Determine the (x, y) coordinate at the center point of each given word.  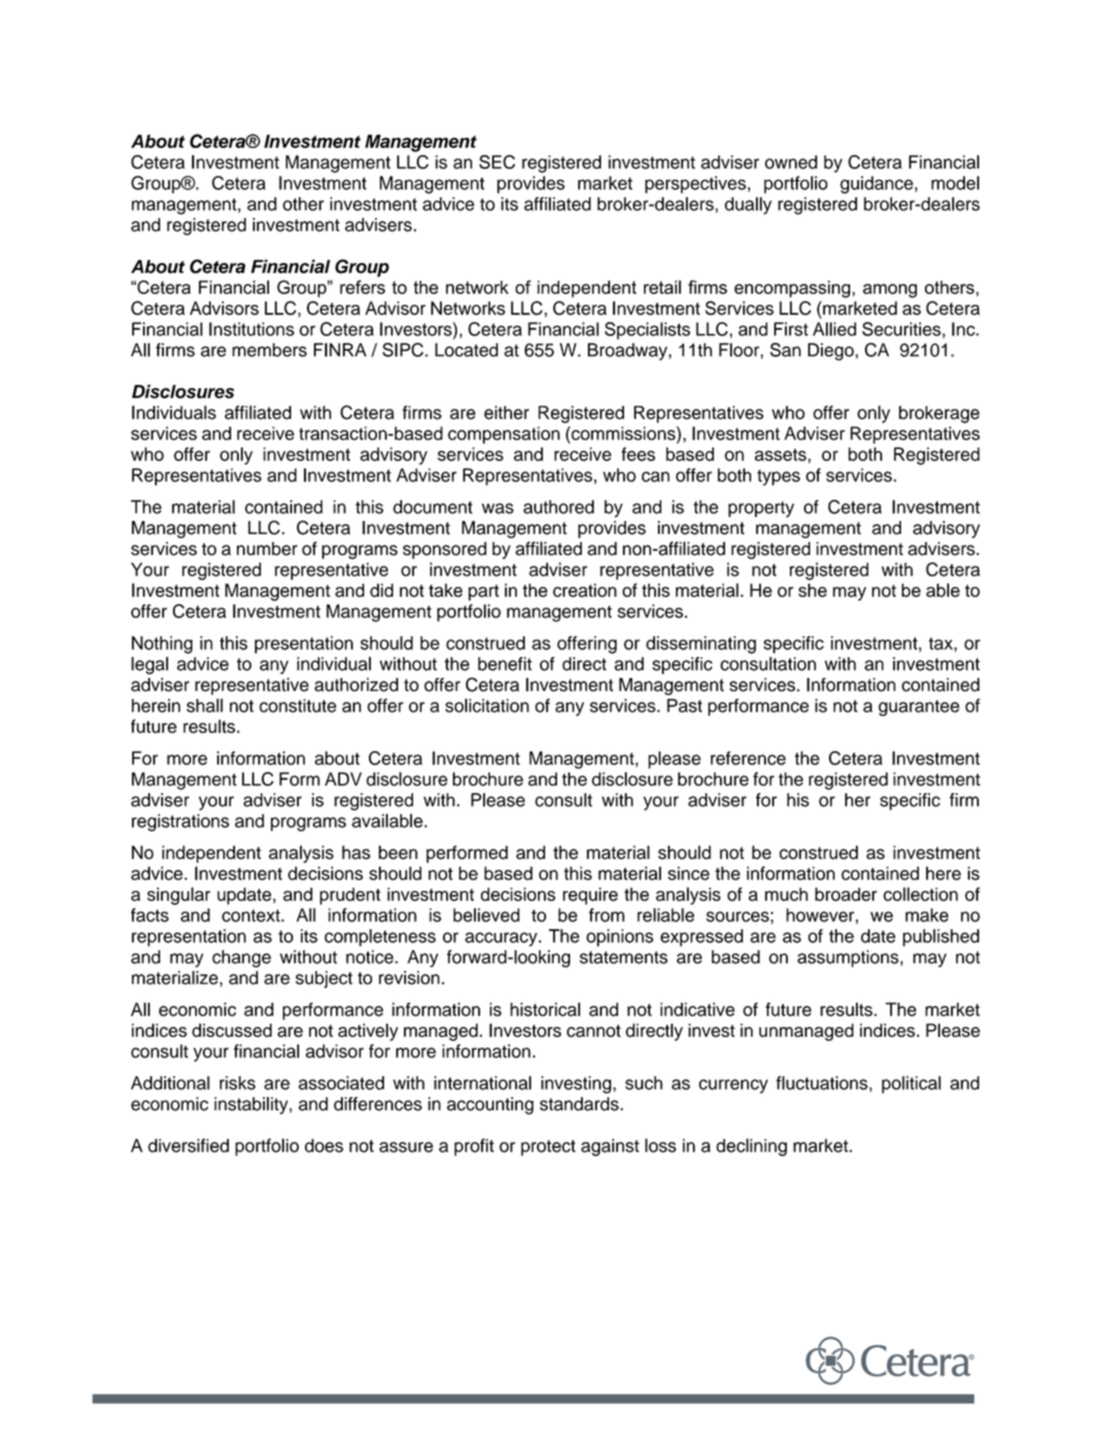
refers (362, 287)
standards (580, 1104)
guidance (876, 185)
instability (252, 1105)
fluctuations (823, 1083)
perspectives (695, 185)
